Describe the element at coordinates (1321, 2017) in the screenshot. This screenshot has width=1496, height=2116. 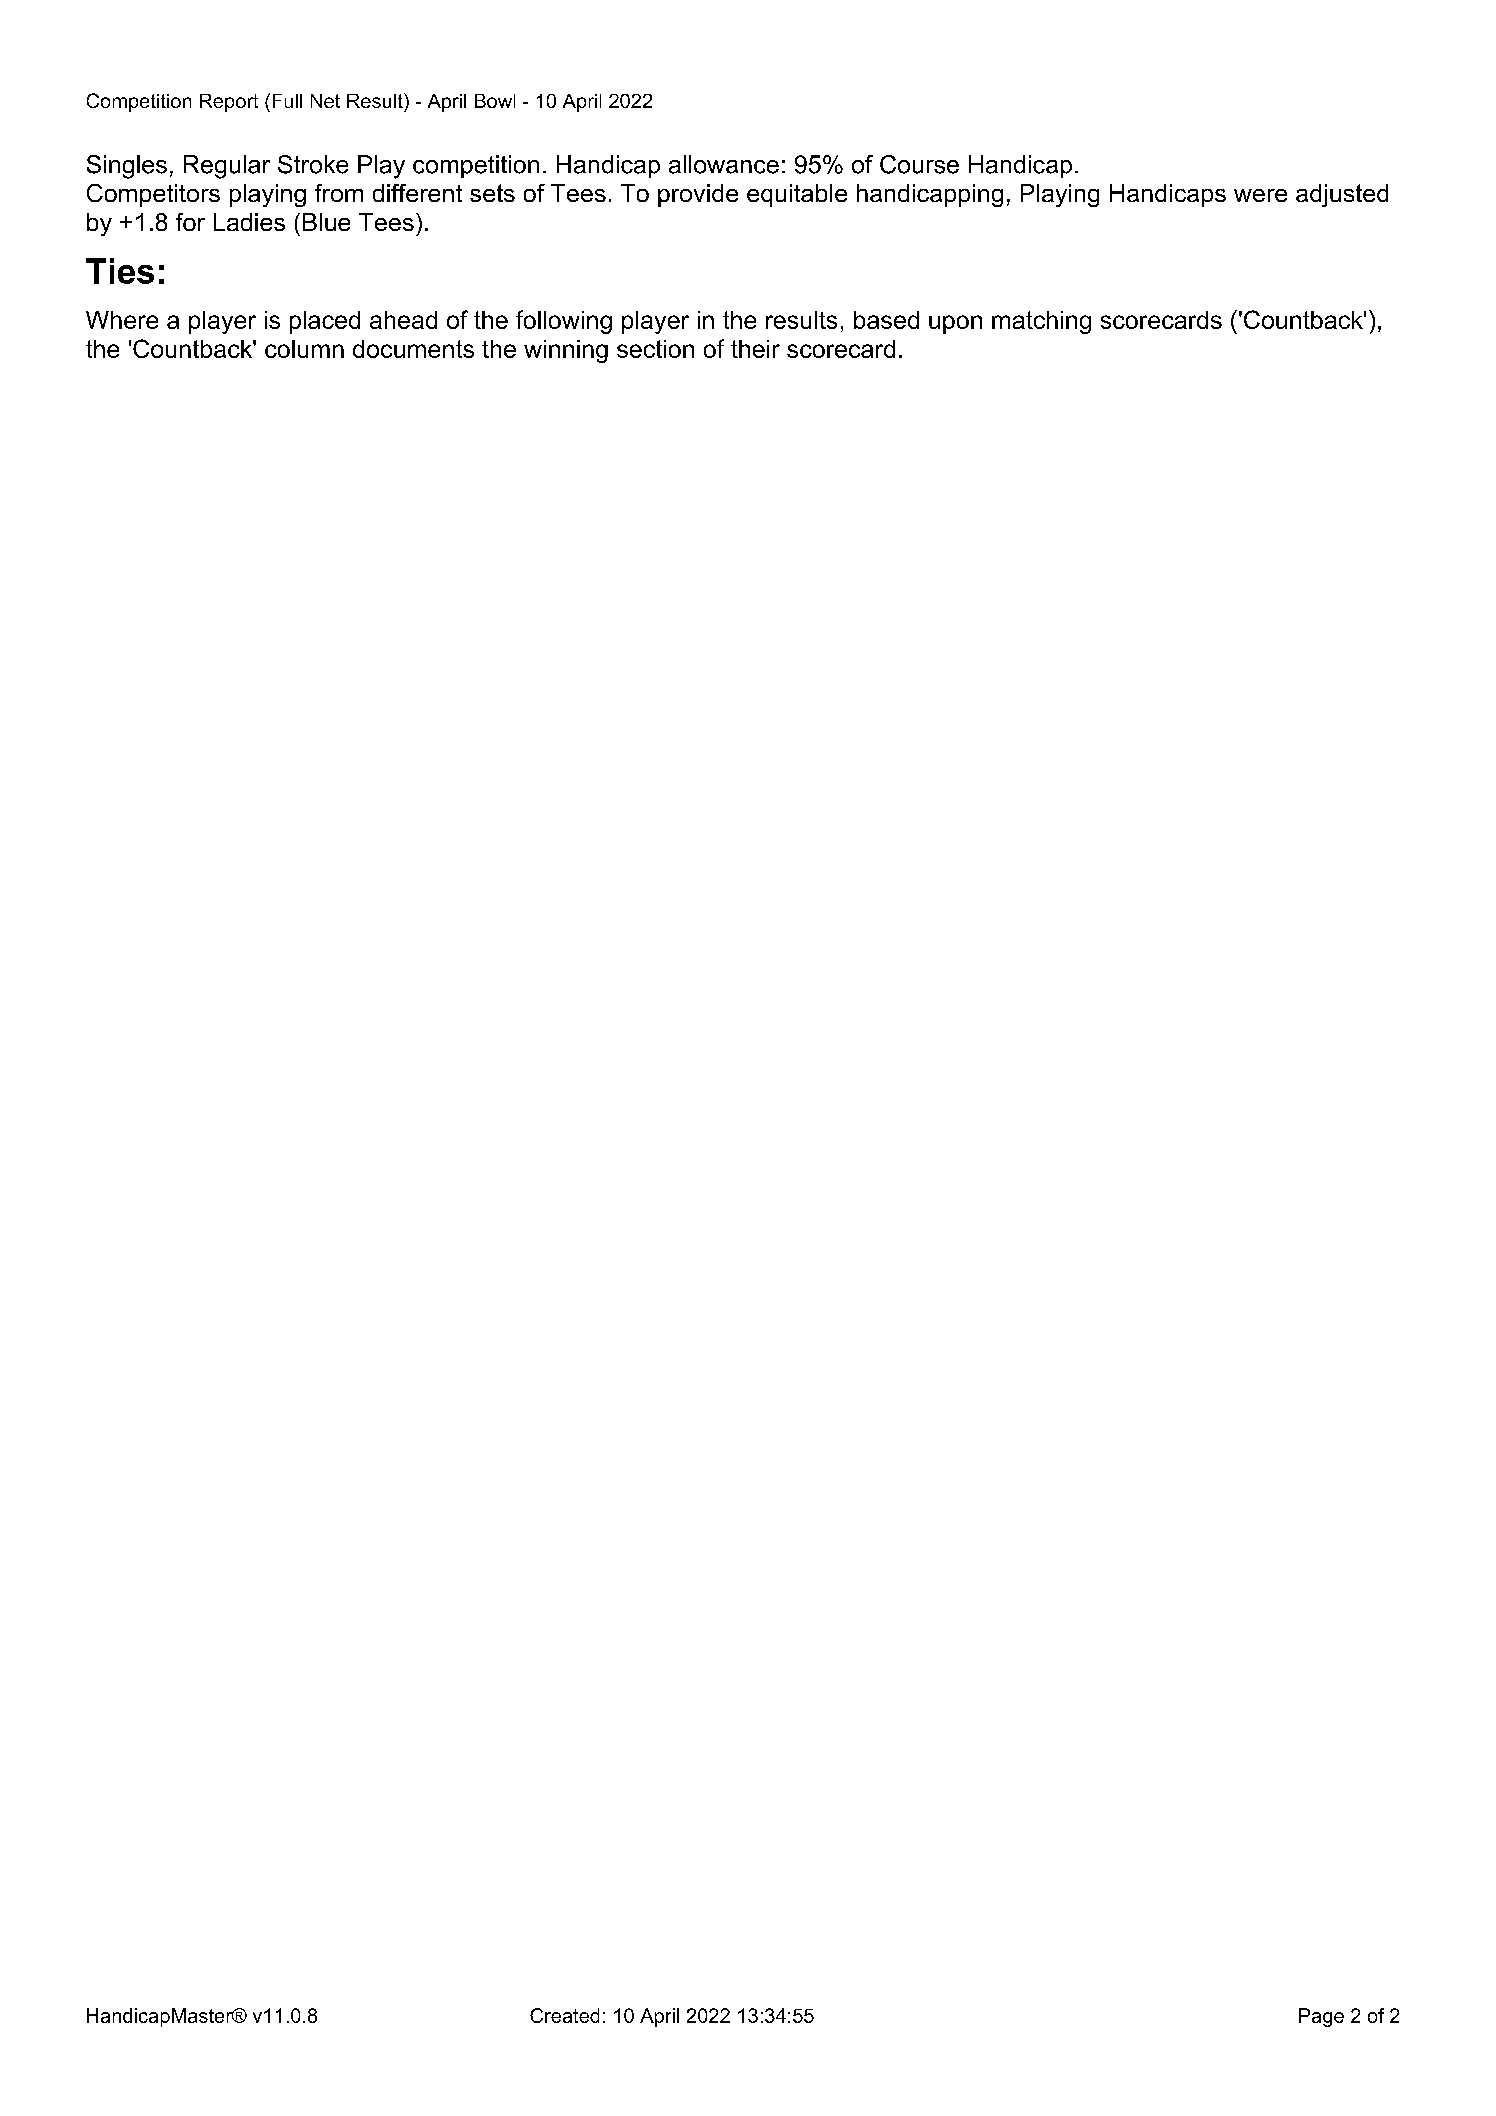
I see `Page` at that location.
